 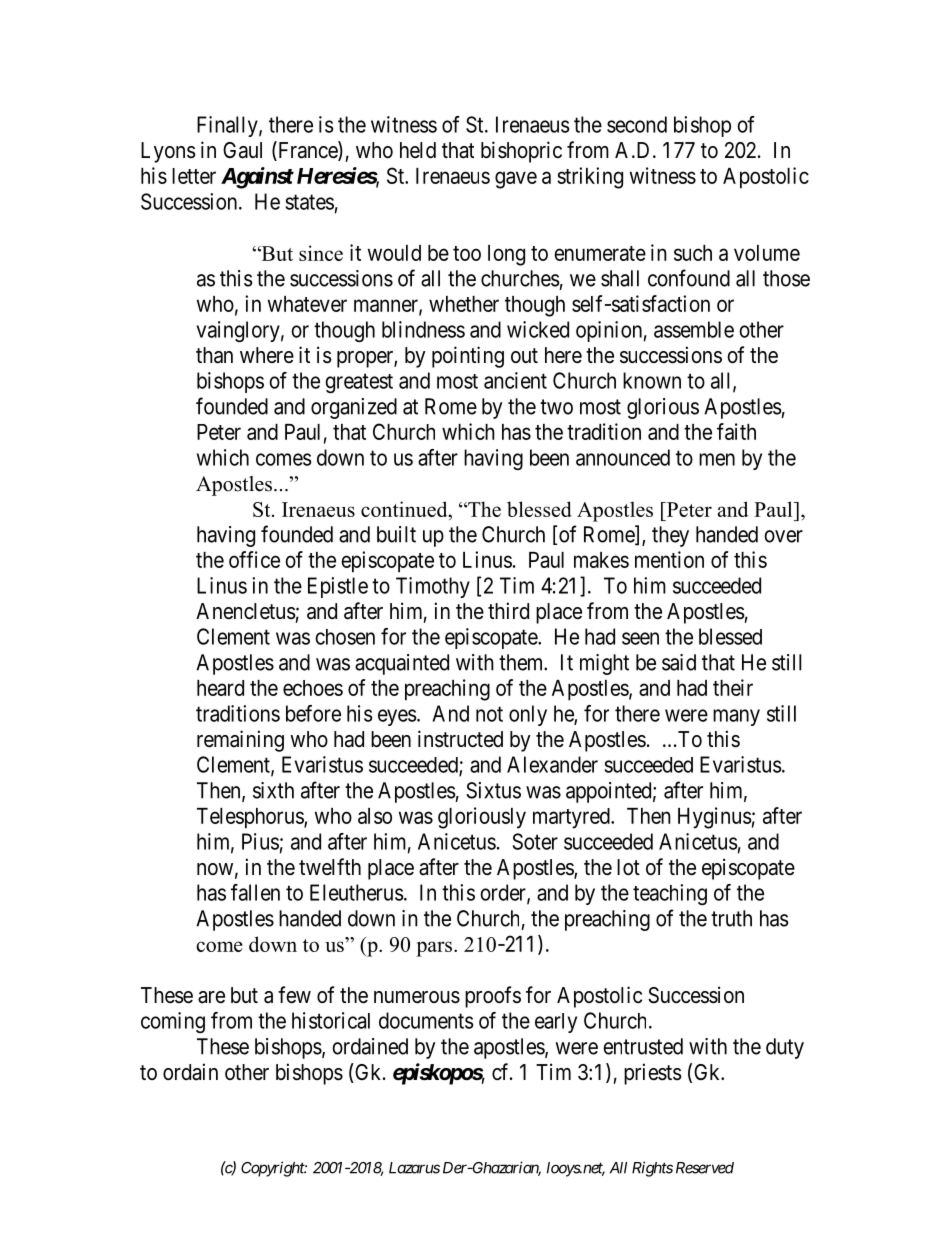 What do you see at coordinates (637, 124) in the screenshot?
I see `second` at bounding box center [637, 124].
